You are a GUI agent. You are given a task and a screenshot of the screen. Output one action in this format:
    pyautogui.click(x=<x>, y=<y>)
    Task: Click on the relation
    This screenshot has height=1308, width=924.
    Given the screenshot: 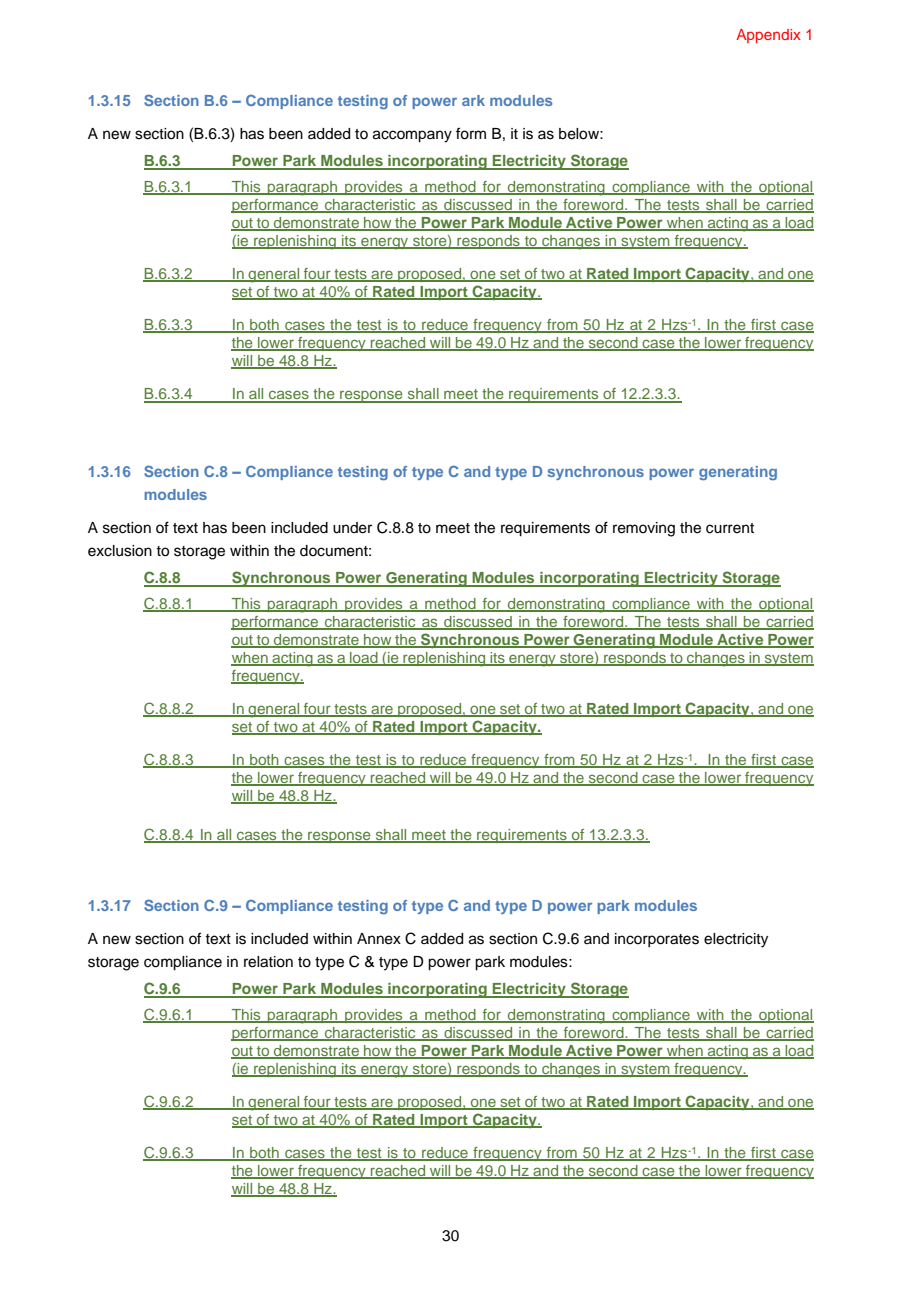 What is the action you would take?
    pyautogui.click(x=268, y=962)
